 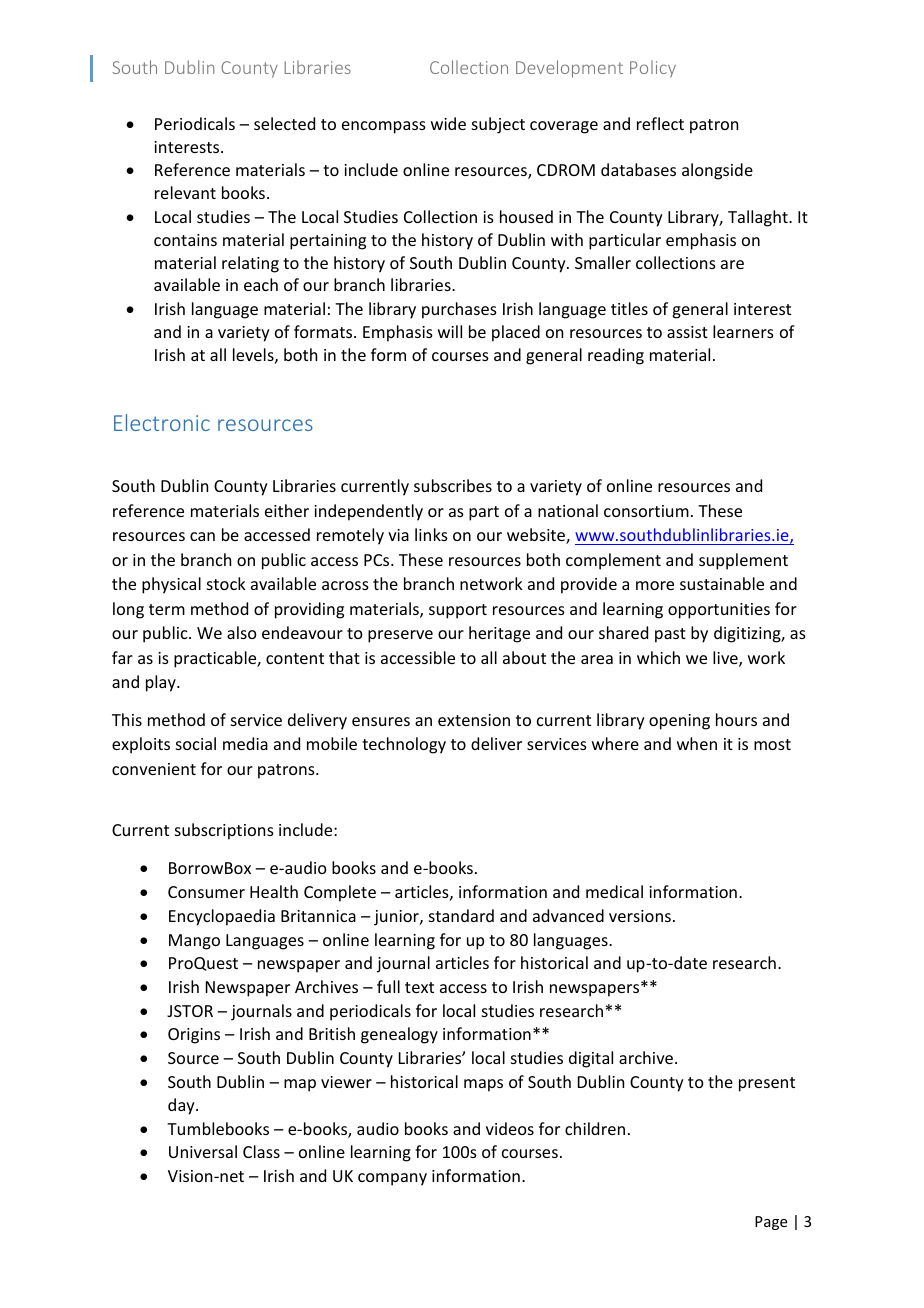 I want to click on Electronic, so click(x=162, y=422).
